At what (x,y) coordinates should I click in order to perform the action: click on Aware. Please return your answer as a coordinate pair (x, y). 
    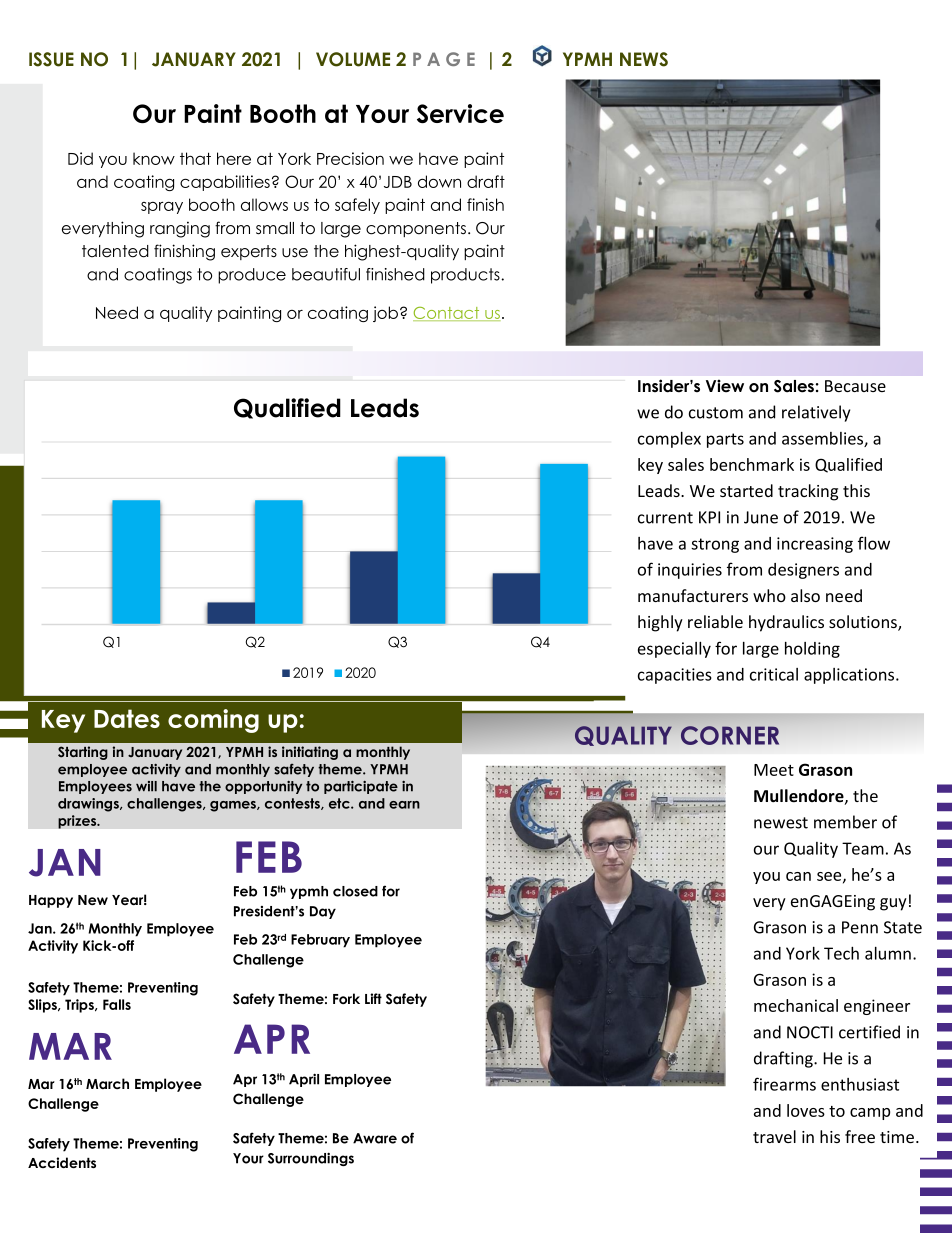
    Looking at the image, I should click on (375, 1138).
